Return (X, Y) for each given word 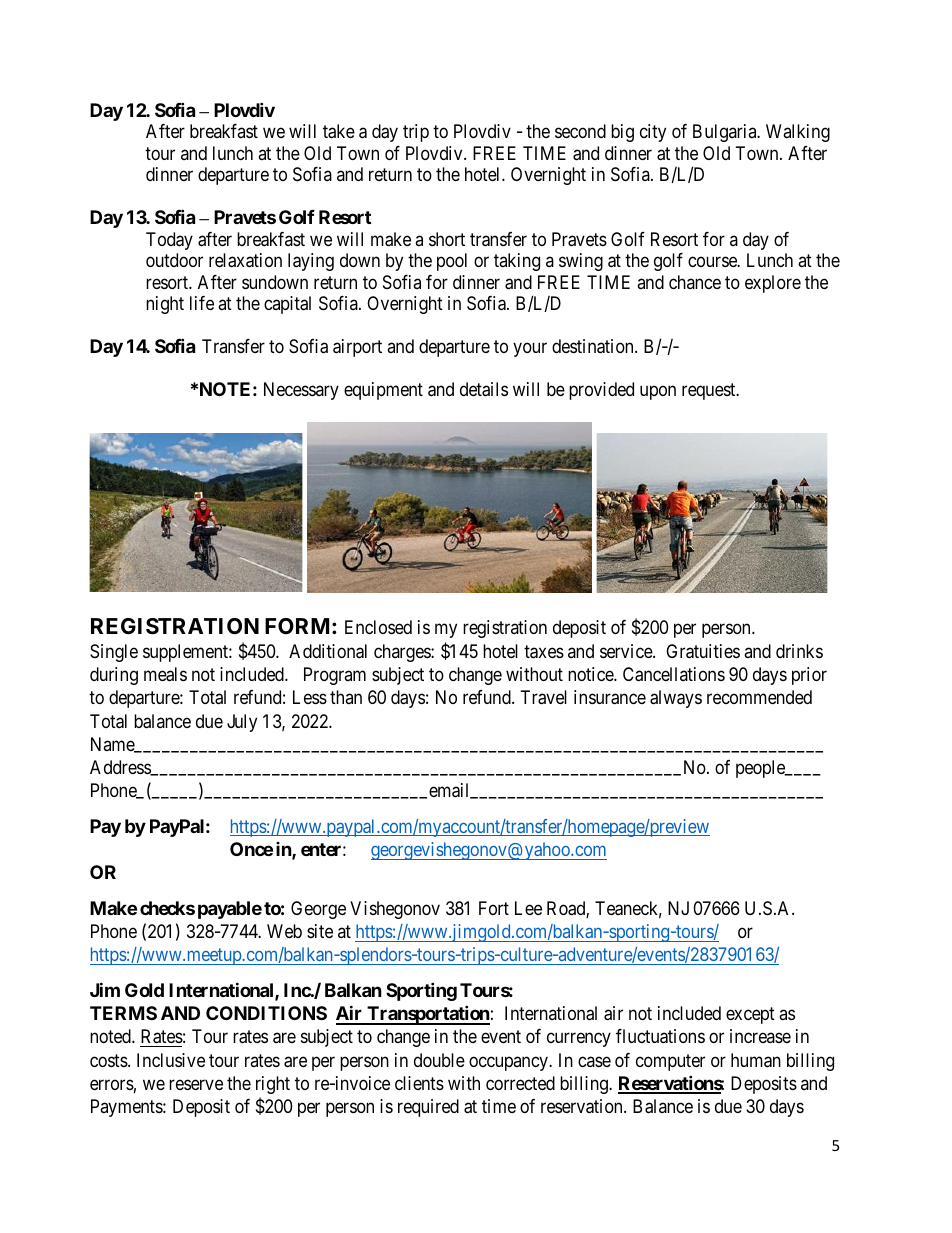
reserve (196, 1084)
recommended (759, 697)
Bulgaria (726, 133)
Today (169, 241)
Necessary (301, 391)
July (242, 723)
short (447, 239)
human (756, 1060)
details (484, 389)
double (439, 1060)
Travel (544, 697)
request (710, 391)
